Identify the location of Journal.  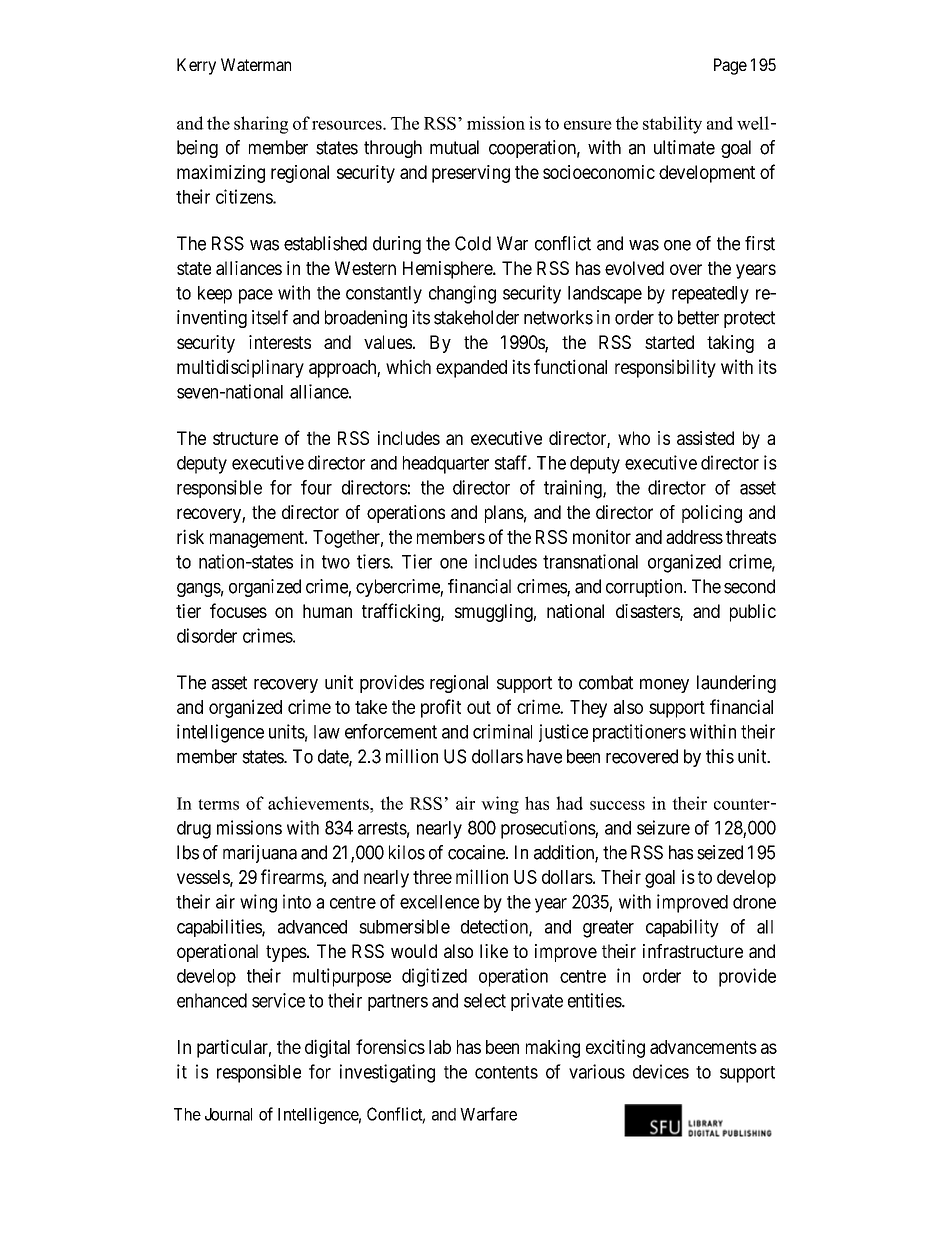
(228, 1114).
